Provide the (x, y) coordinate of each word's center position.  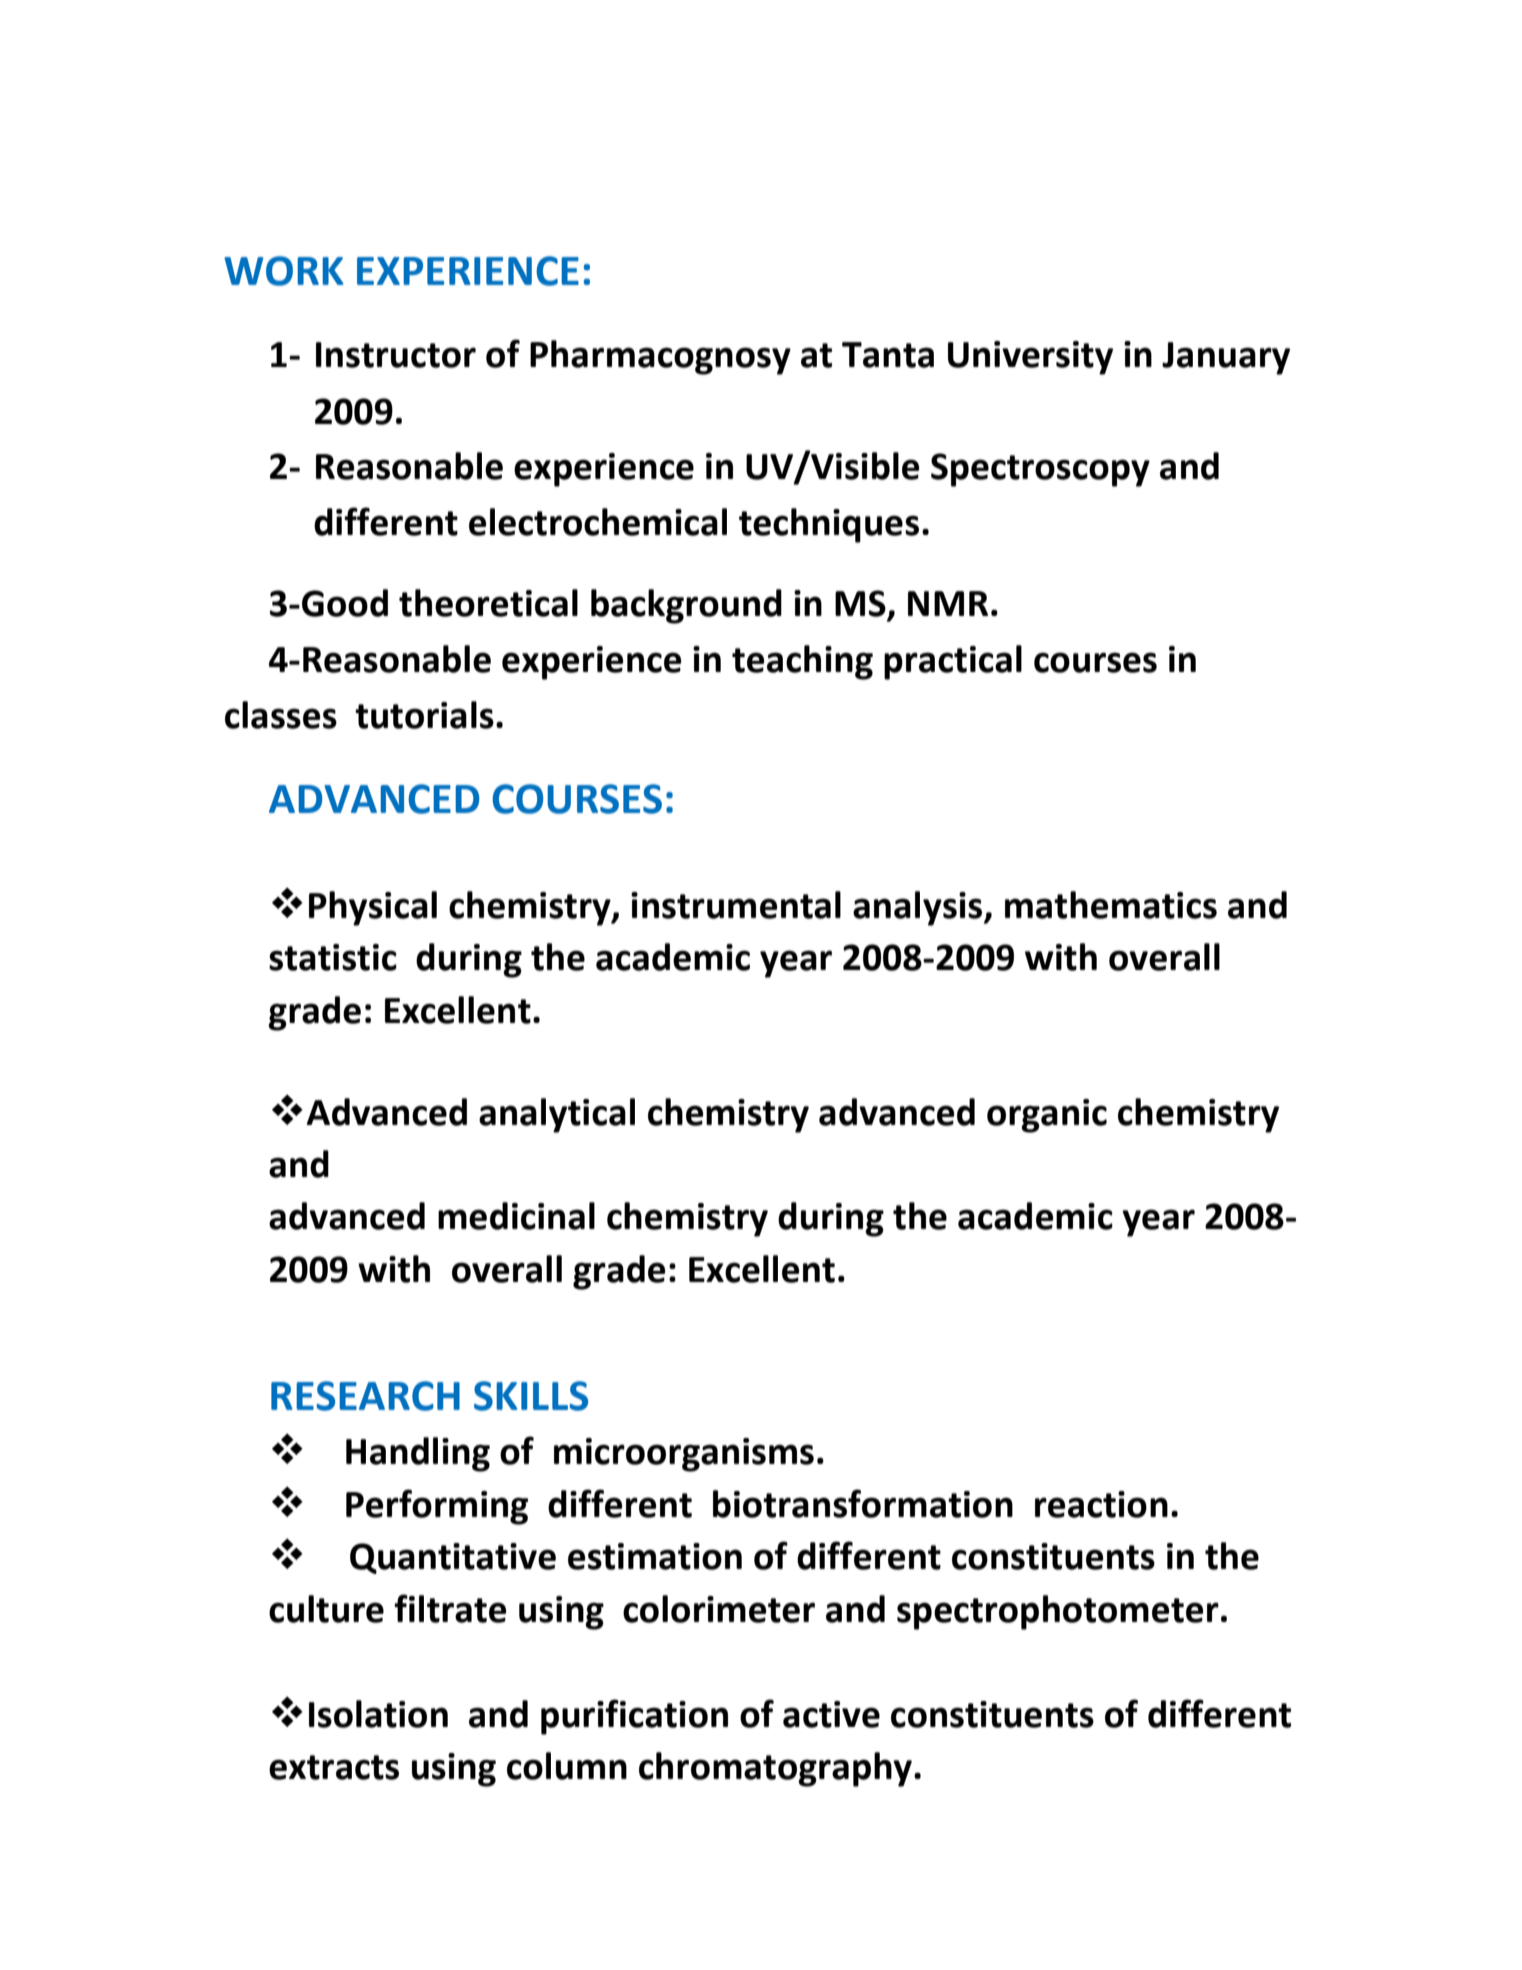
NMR (948, 603)
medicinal (516, 1216)
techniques (829, 525)
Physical (373, 908)
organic (1047, 1116)
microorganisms (684, 1455)
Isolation (378, 1714)
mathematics (1111, 905)
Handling (418, 1454)
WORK (284, 271)
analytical (557, 1115)
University (1030, 358)
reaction (1101, 1504)
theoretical (488, 603)
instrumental (736, 905)
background (686, 606)
